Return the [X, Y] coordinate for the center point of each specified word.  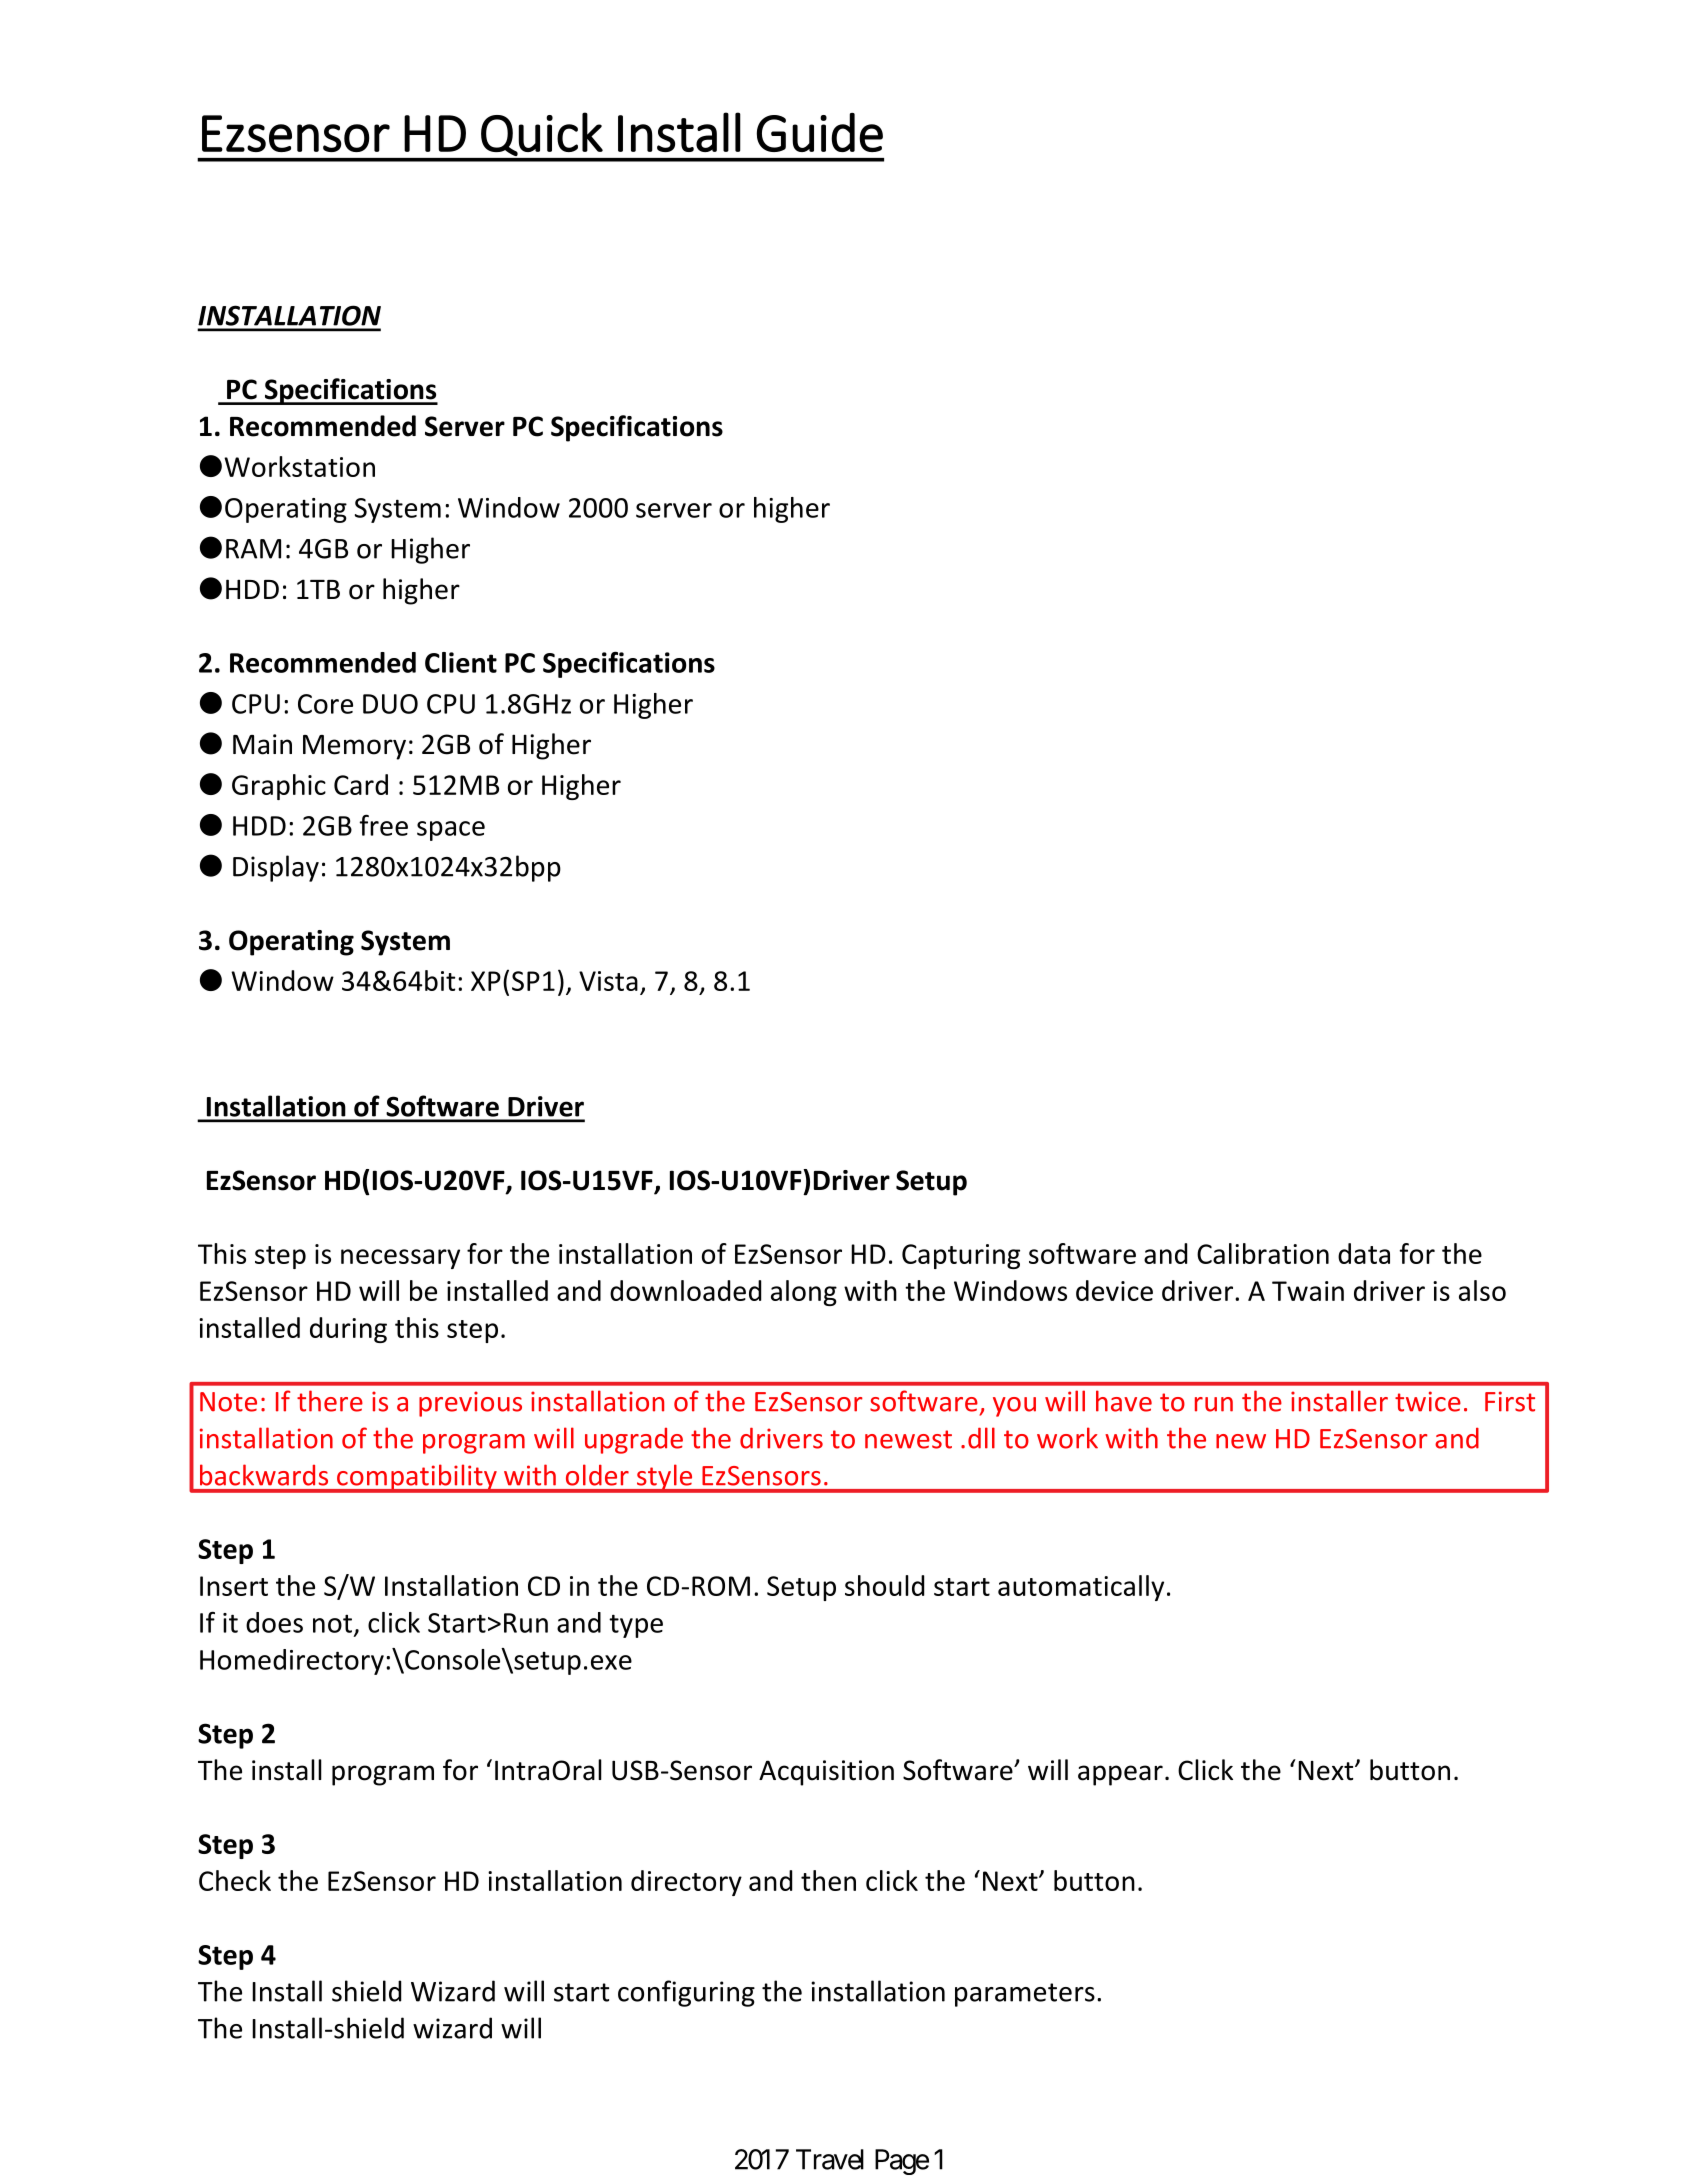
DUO [390, 704]
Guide [820, 132]
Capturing [961, 1256]
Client [461, 662]
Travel [830, 2159]
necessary [400, 1259]
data [1364, 1253]
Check [235, 1880]
